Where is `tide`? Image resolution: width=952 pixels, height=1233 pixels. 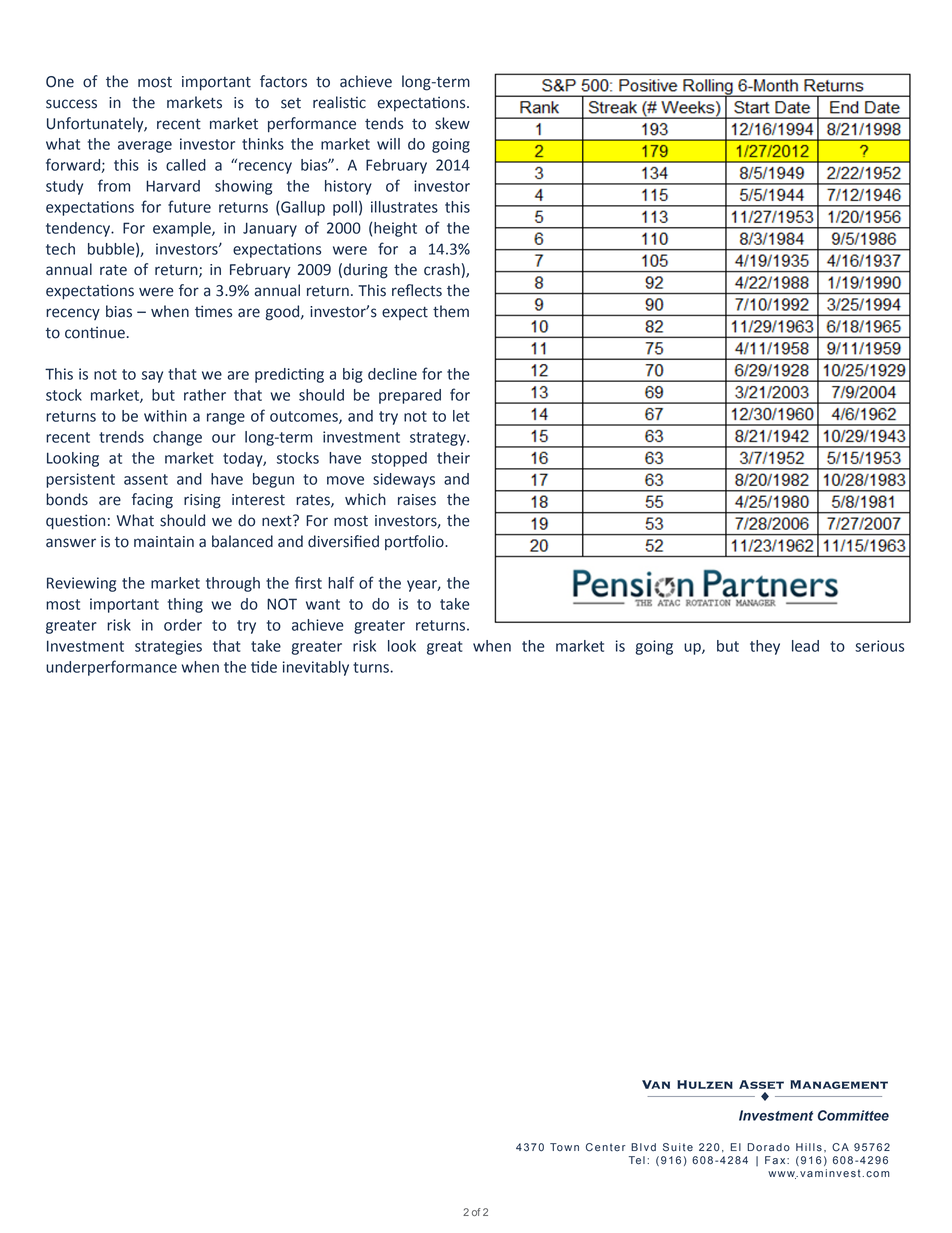 tide is located at coordinates (264, 667).
